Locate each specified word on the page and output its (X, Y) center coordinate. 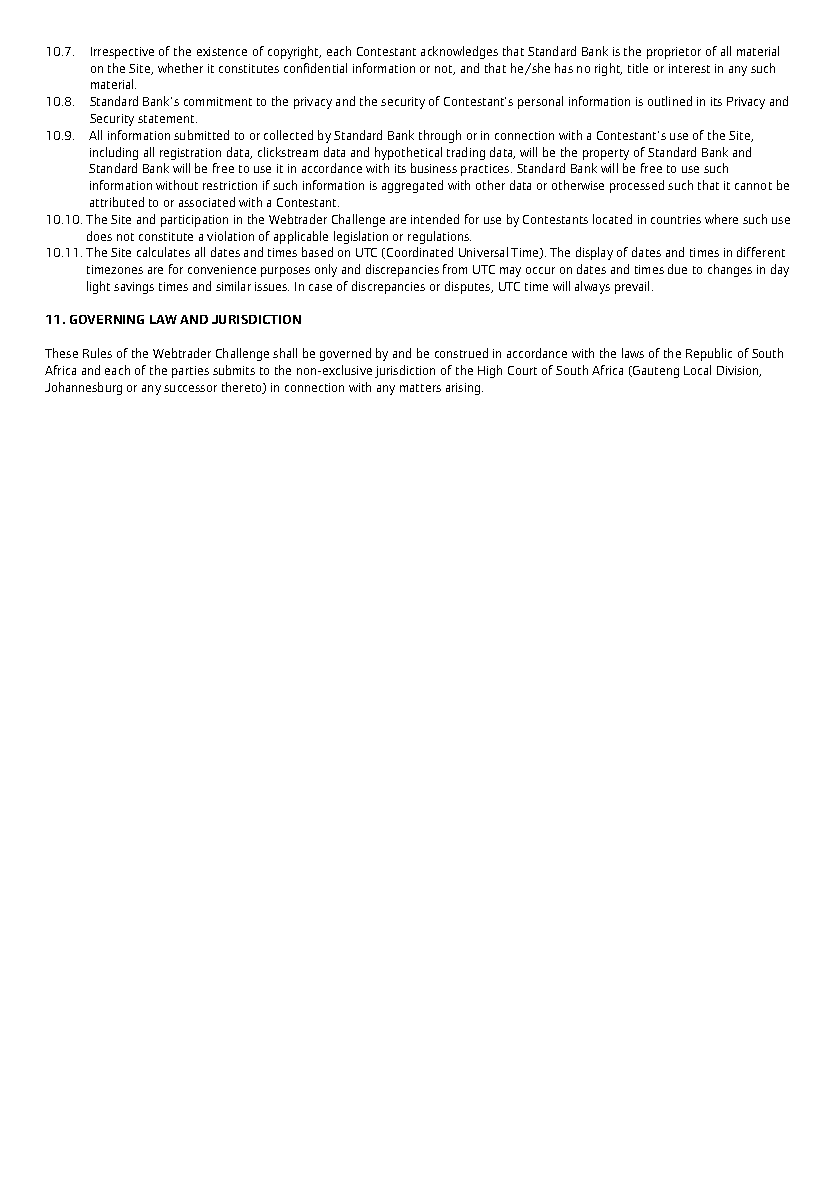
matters (420, 388)
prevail (634, 287)
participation (194, 221)
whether (180, 68)
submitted (201, 135)
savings (134, 288)
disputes (469, 287)
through (440, 136)
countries (676, 219)
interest (689, 68)
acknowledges (459, 52)
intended (435, 219)
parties (190, 372)
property (606, 154)
